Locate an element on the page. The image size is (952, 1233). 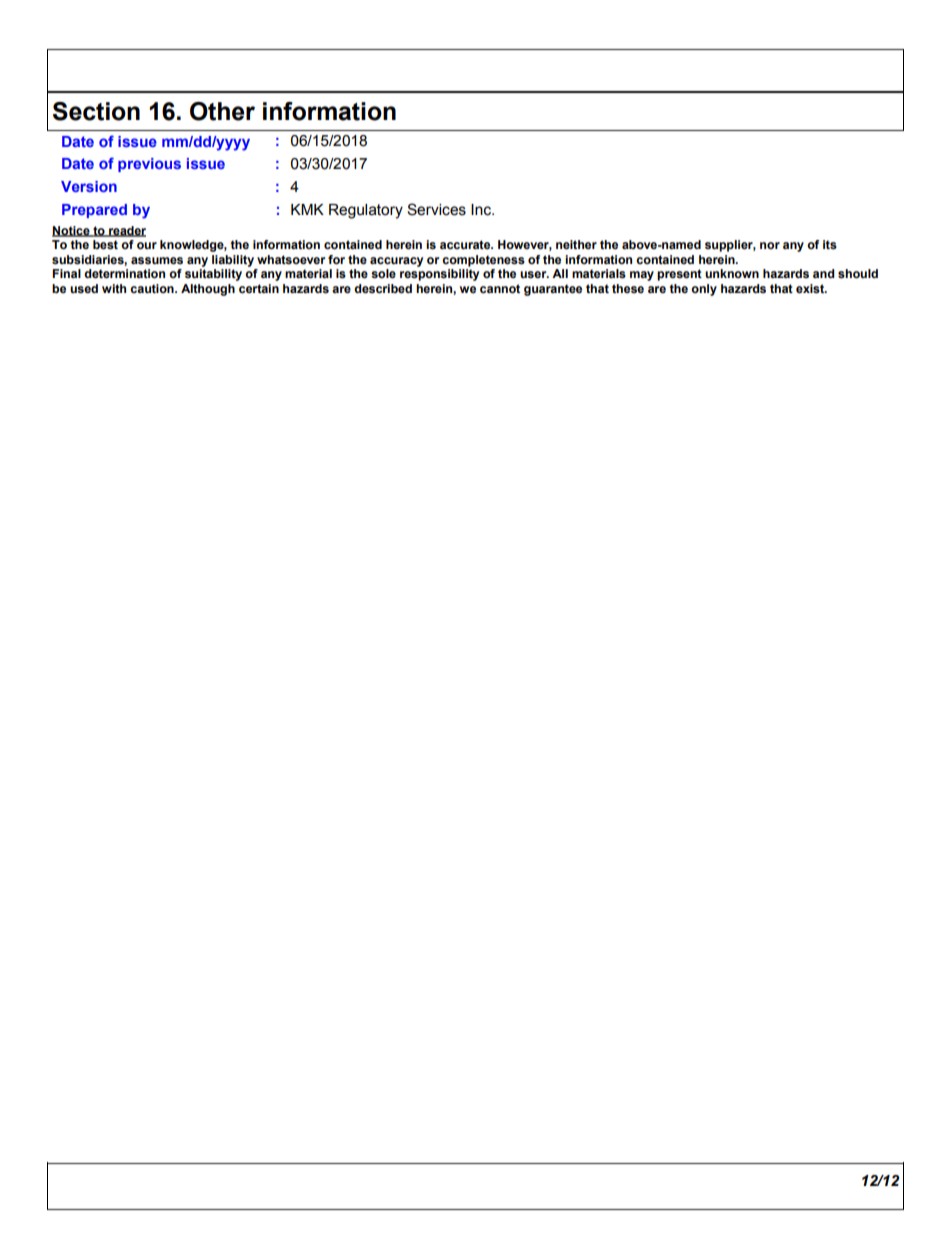
Section is located at coordinates (96, 111).
